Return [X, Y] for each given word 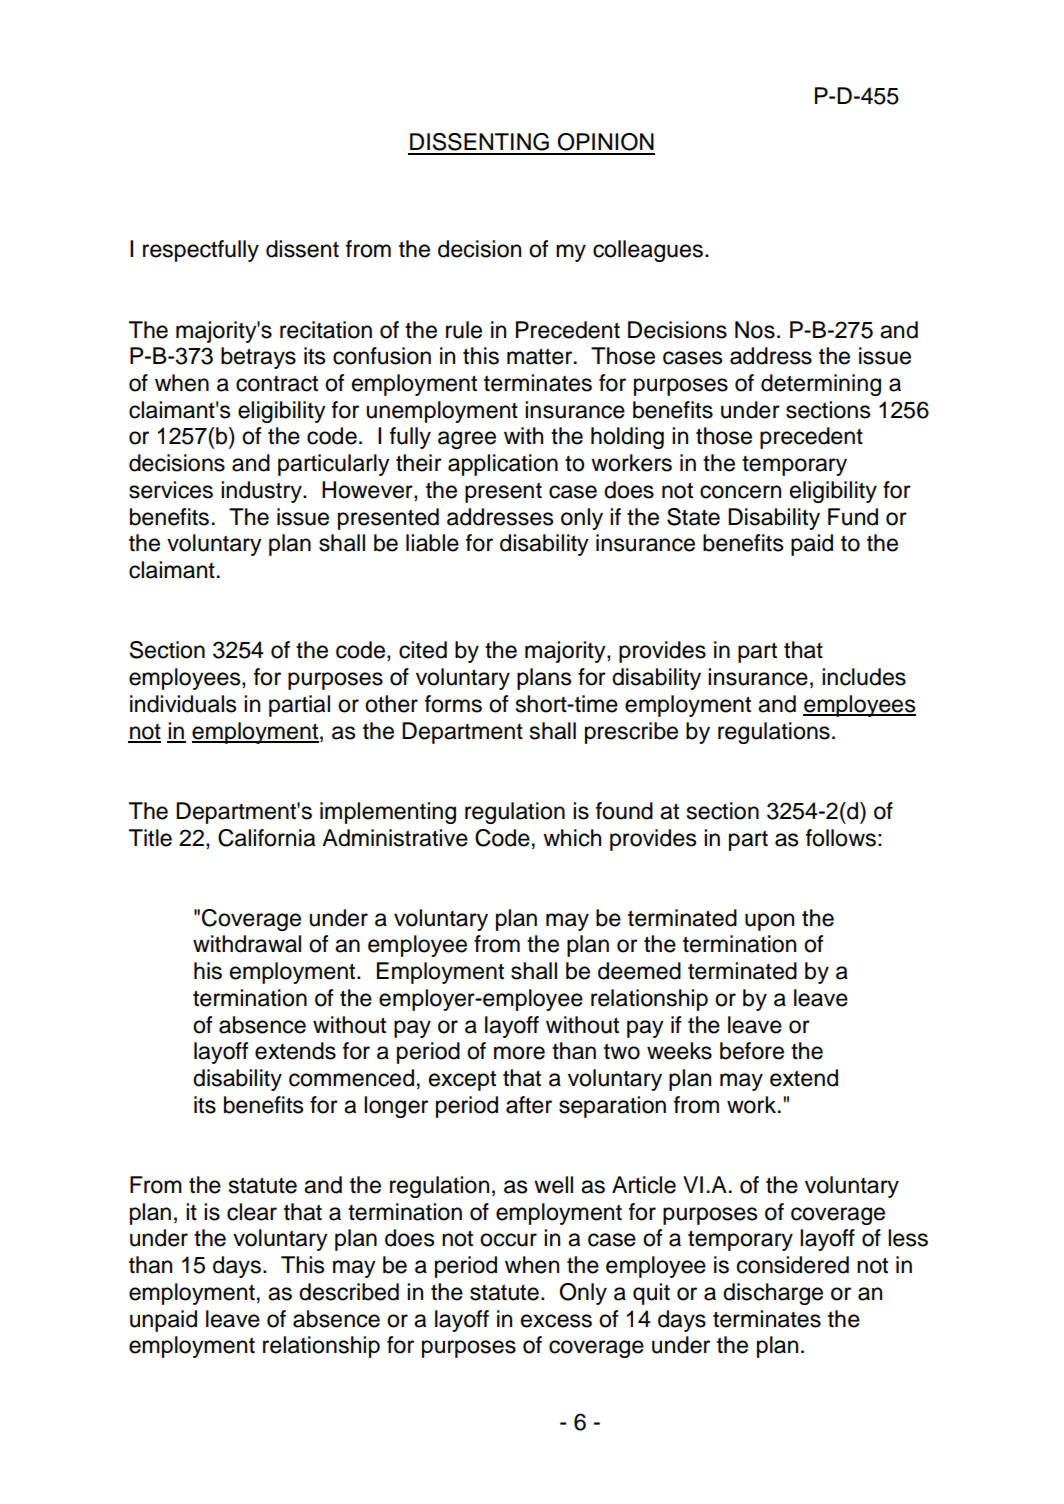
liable [432, 543]
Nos [755, 330]
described [349, 1292]
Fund [853, 517]
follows [841, 838]
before [752, 1051]
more [519, 1053]
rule [464, 330]
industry [262, 492]
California [266, 838]
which [572, 838]
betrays [258, 358]
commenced [351, 1078]
